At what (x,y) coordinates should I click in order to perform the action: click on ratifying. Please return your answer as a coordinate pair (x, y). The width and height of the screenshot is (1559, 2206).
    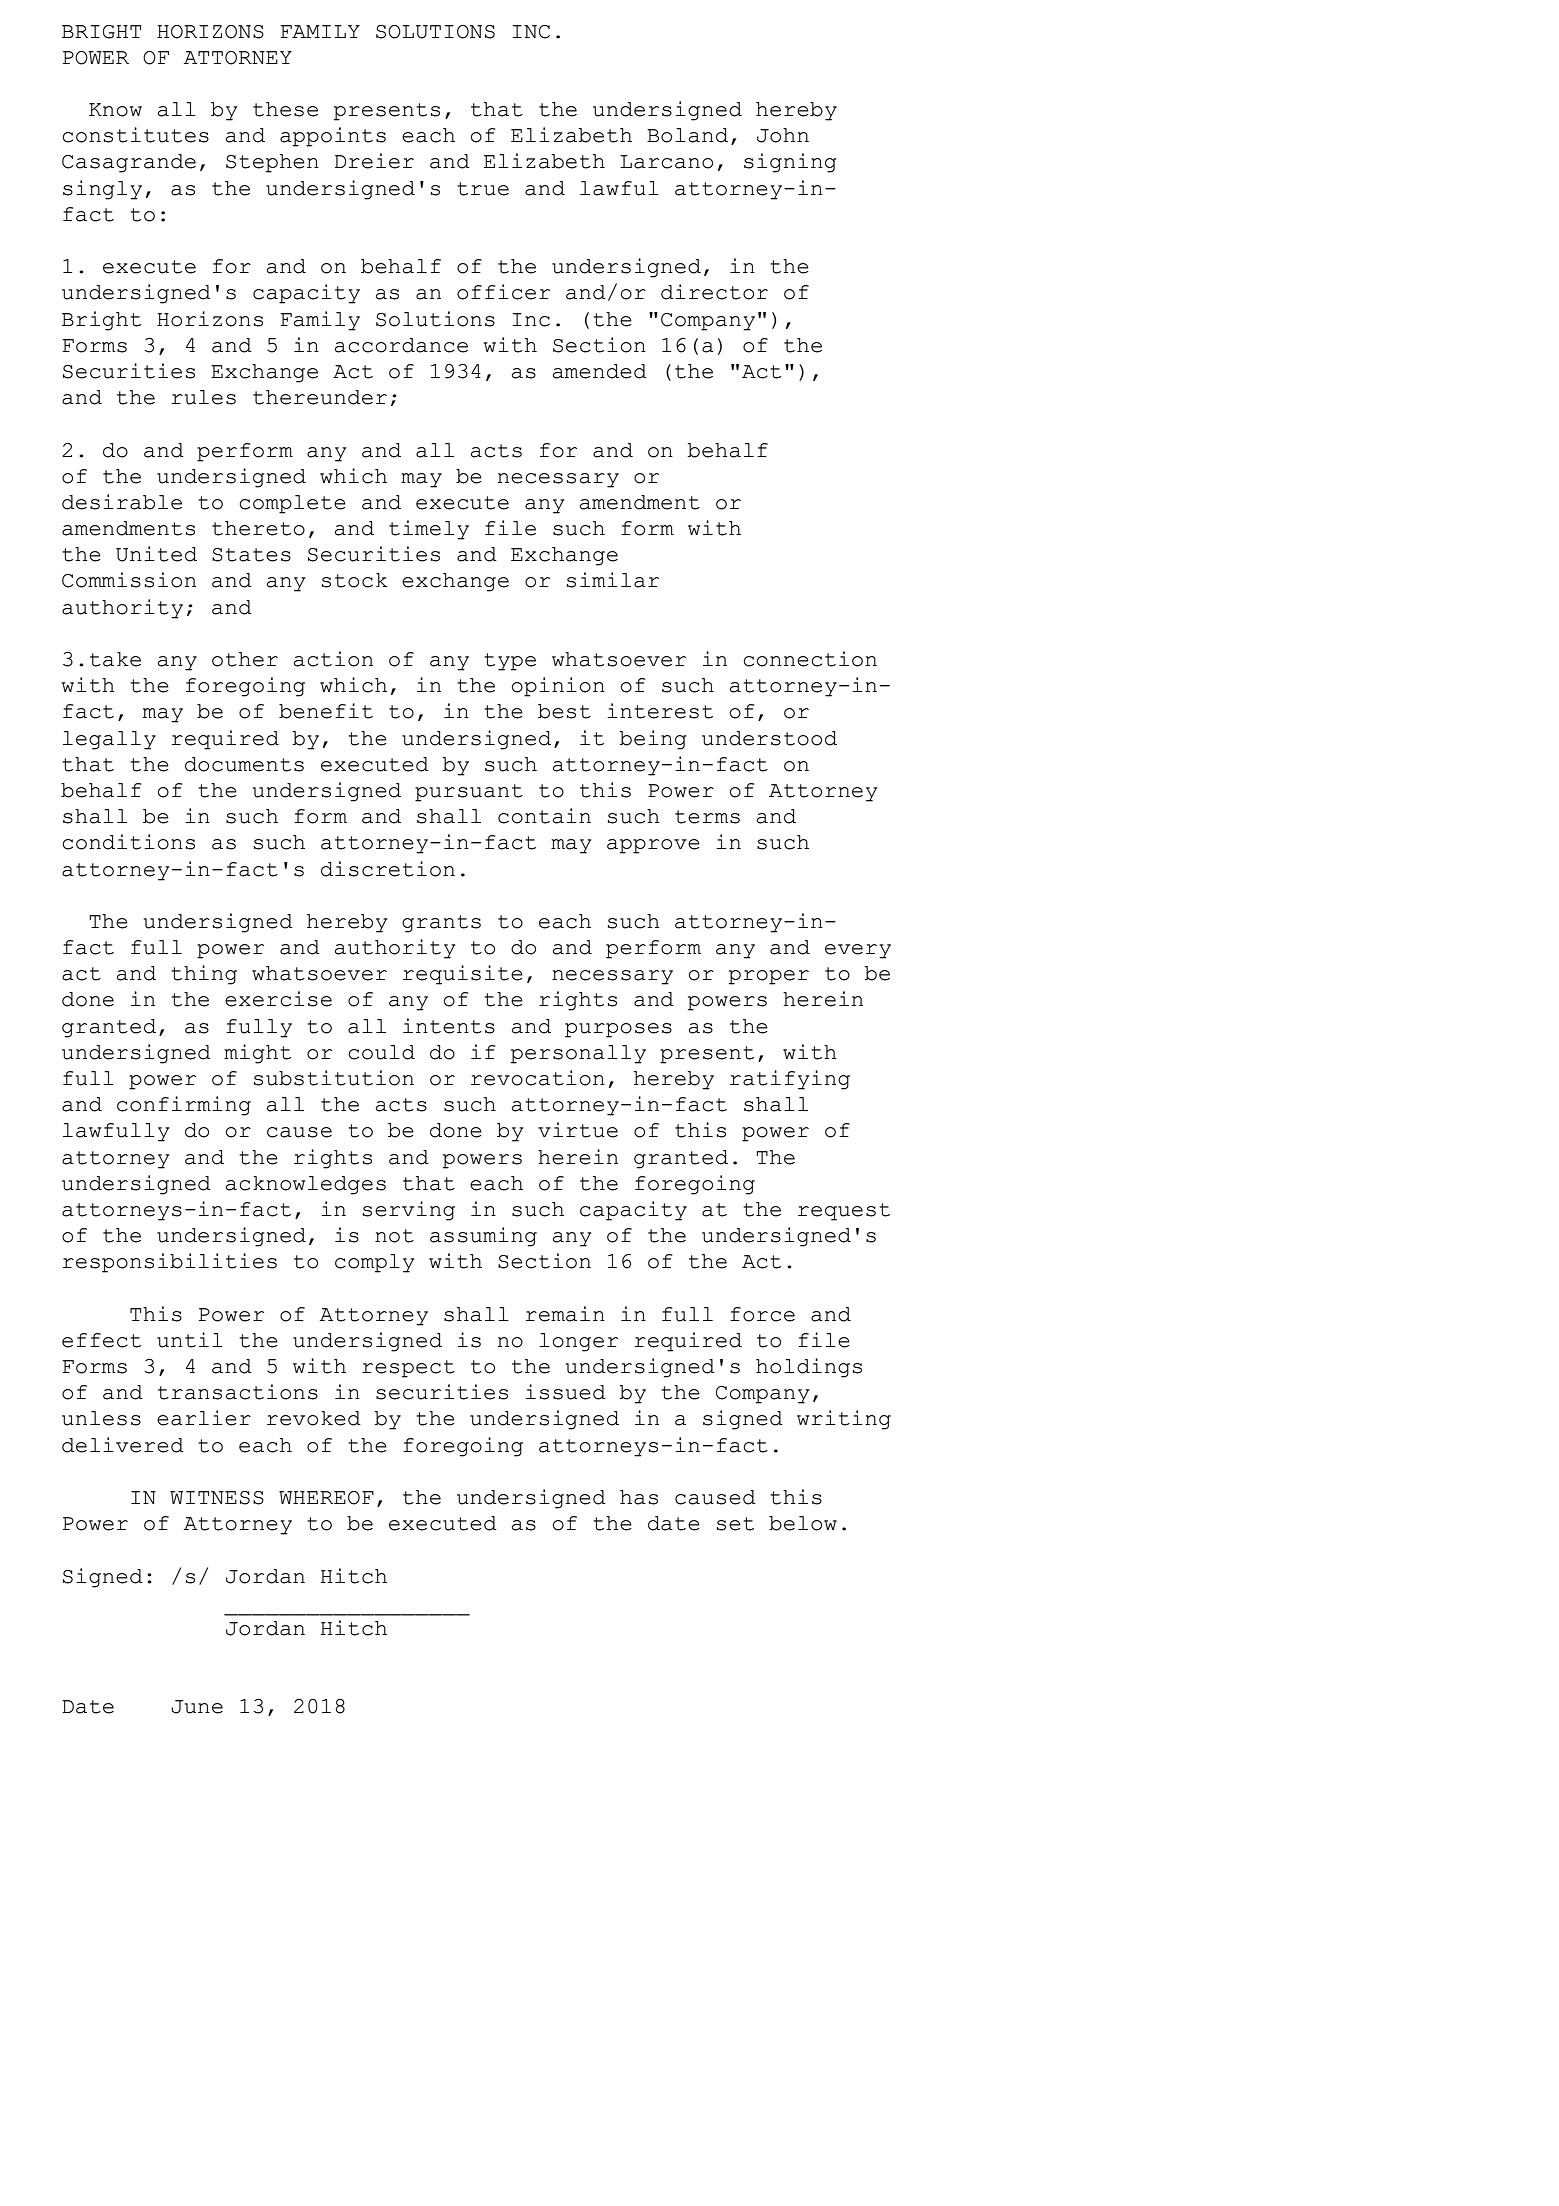
    Looking at the image, I should click on (790, 1080).
